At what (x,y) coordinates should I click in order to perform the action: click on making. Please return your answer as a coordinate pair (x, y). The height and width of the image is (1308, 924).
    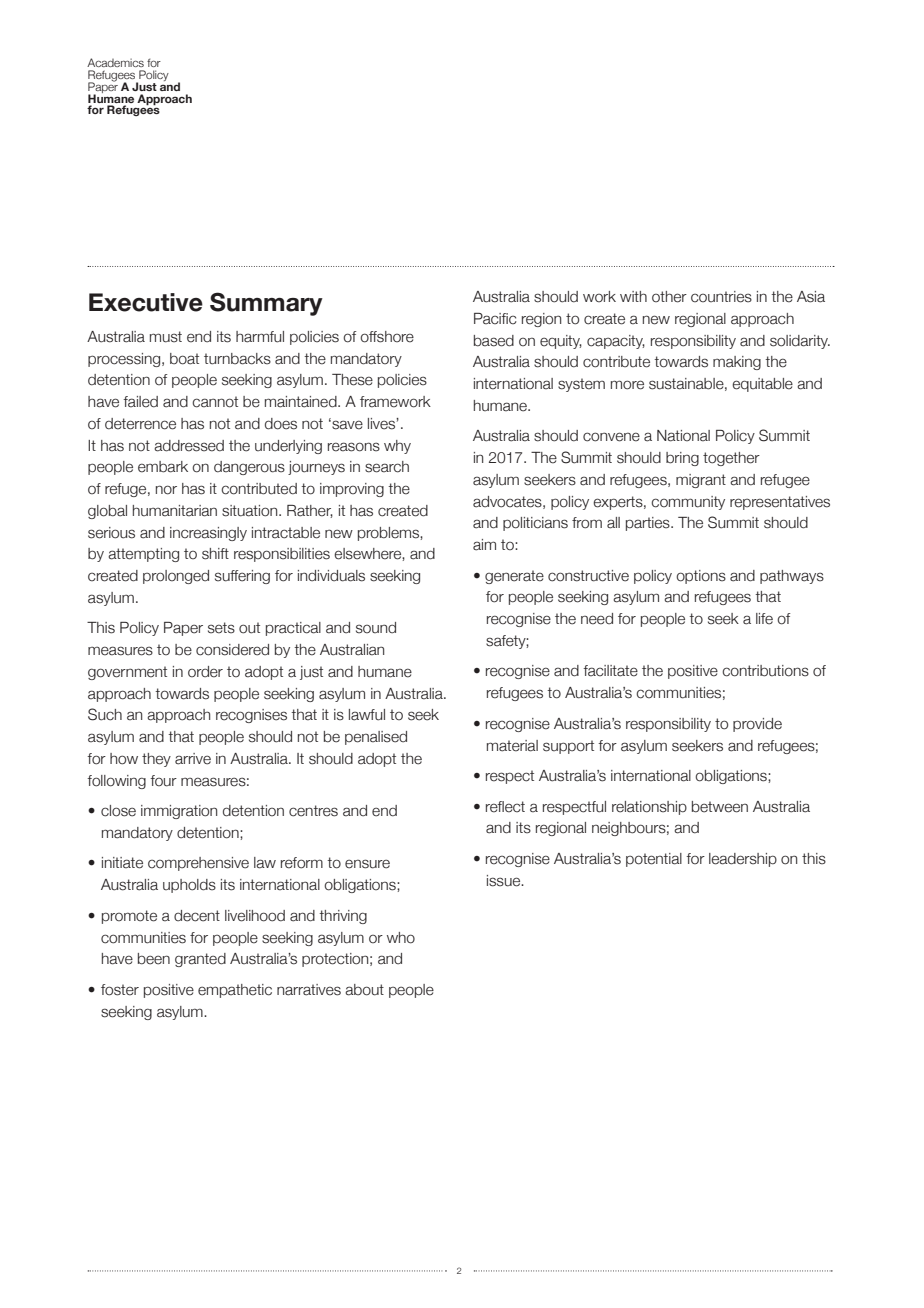
    Looking at the image, I should click on (737, 363).
